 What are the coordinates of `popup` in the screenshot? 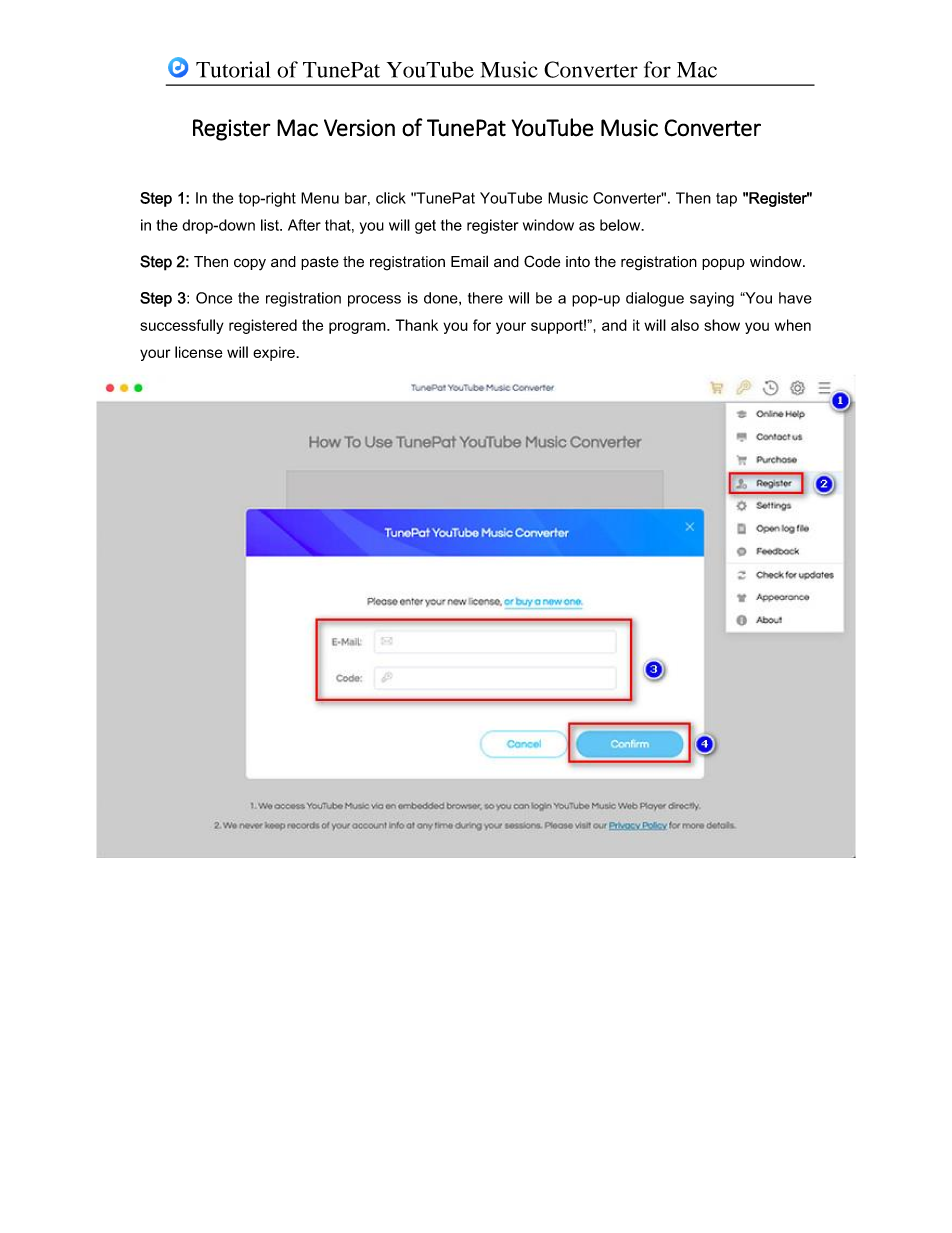 It's located at (723, 264).
